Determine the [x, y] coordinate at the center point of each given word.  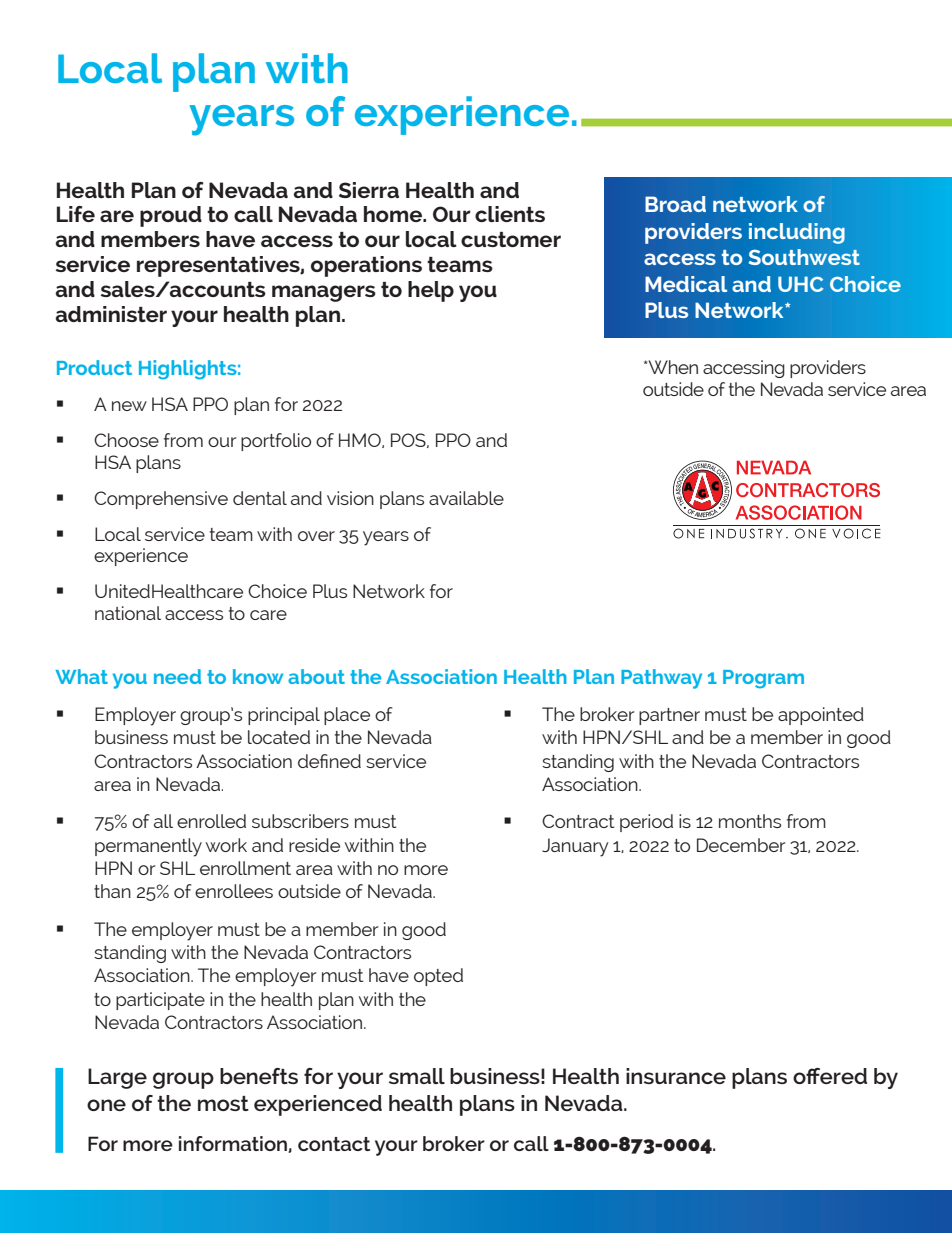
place [347, 716]
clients [510, 214]
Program [763, 679]
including [797, 233]
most [223, 1103]
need [177, 676]
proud [171, 216]
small [417, 1076]
